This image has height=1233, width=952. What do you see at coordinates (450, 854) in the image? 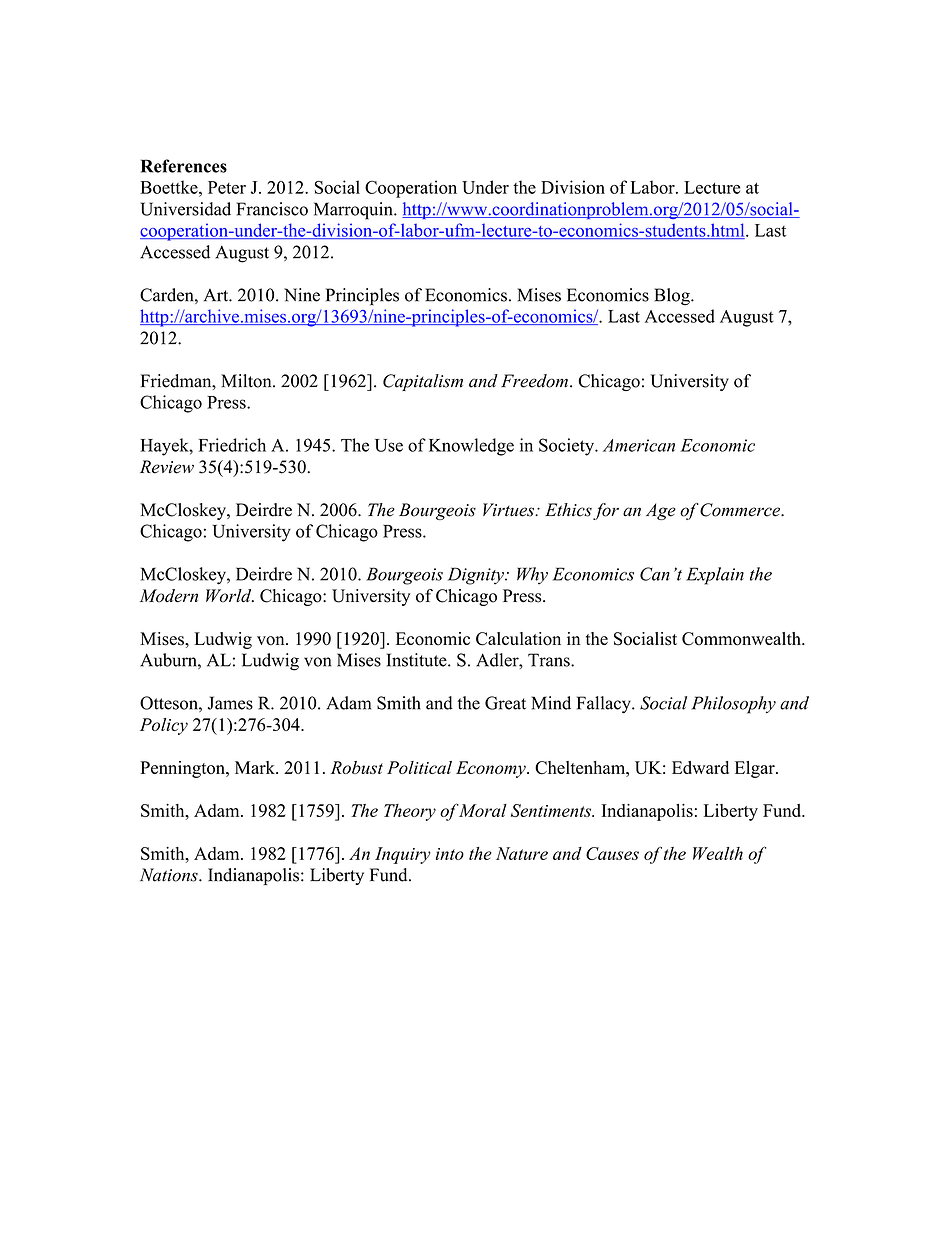
I see `into` at bounding box center [450, 854].
